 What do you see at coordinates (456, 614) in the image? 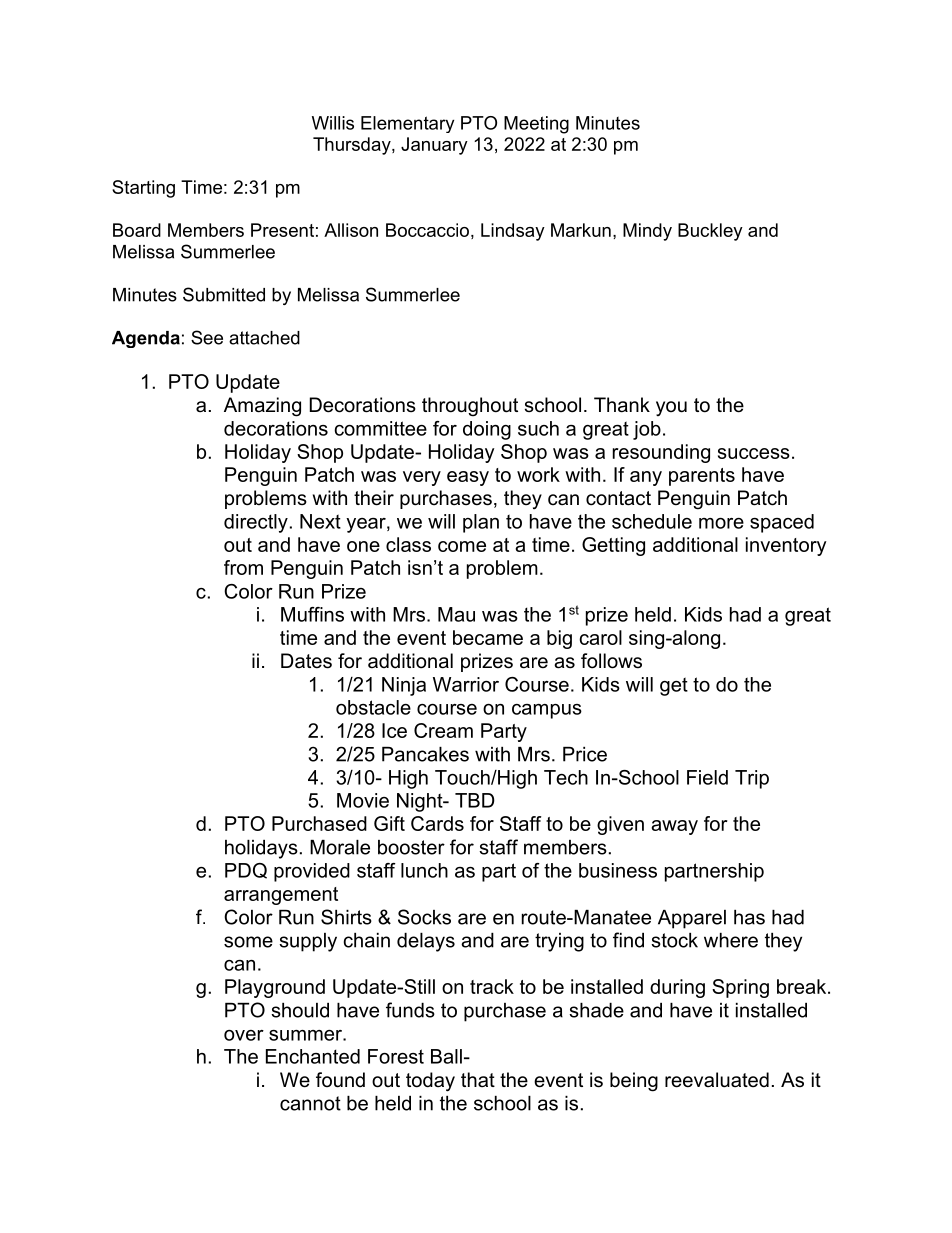
I see `Mau` at bounding box center [456, 614].
